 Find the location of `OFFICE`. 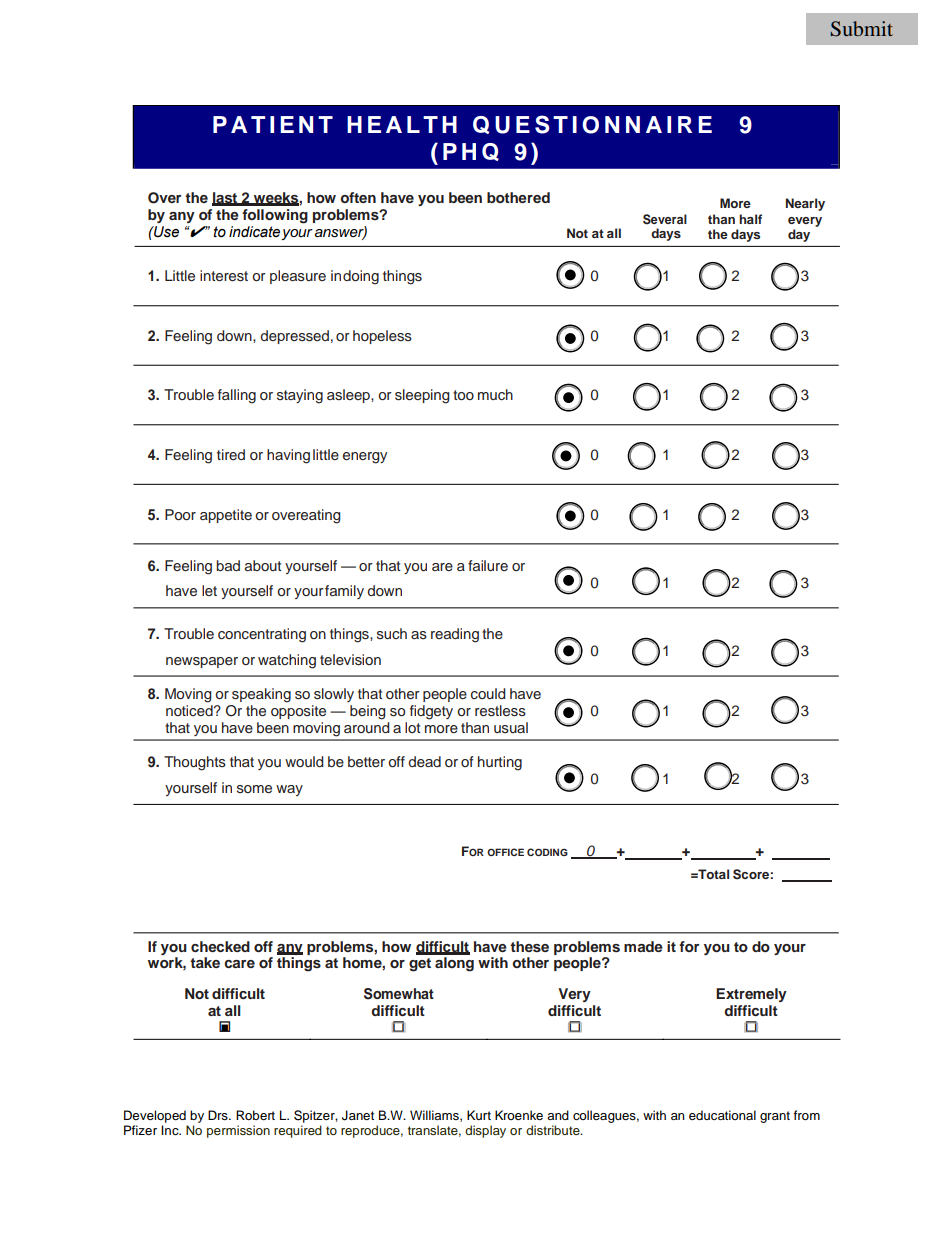

OFFICE is located at coordinates (505, 852).
